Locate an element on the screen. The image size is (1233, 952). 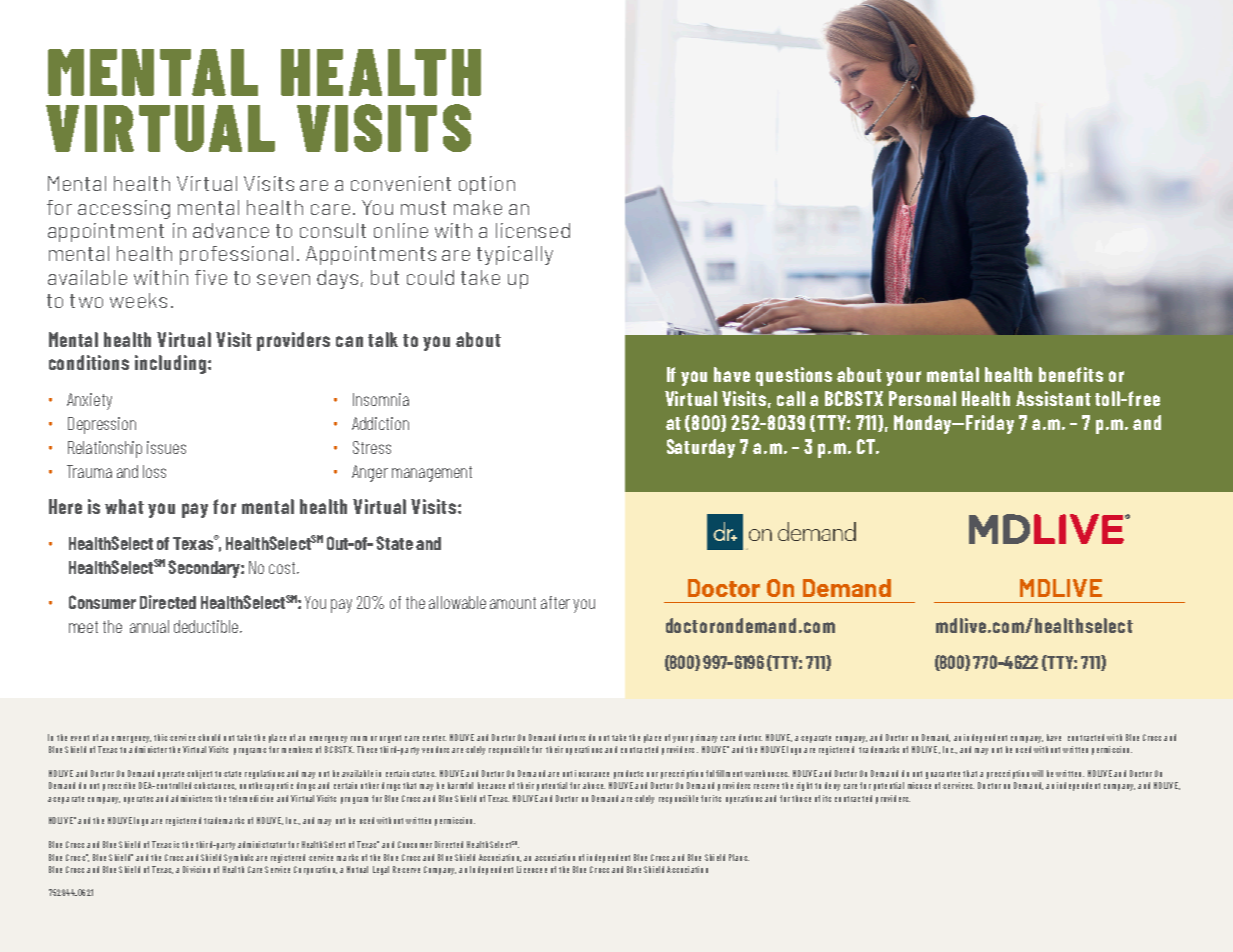
Licensee is located at coordinates (532, 869).
